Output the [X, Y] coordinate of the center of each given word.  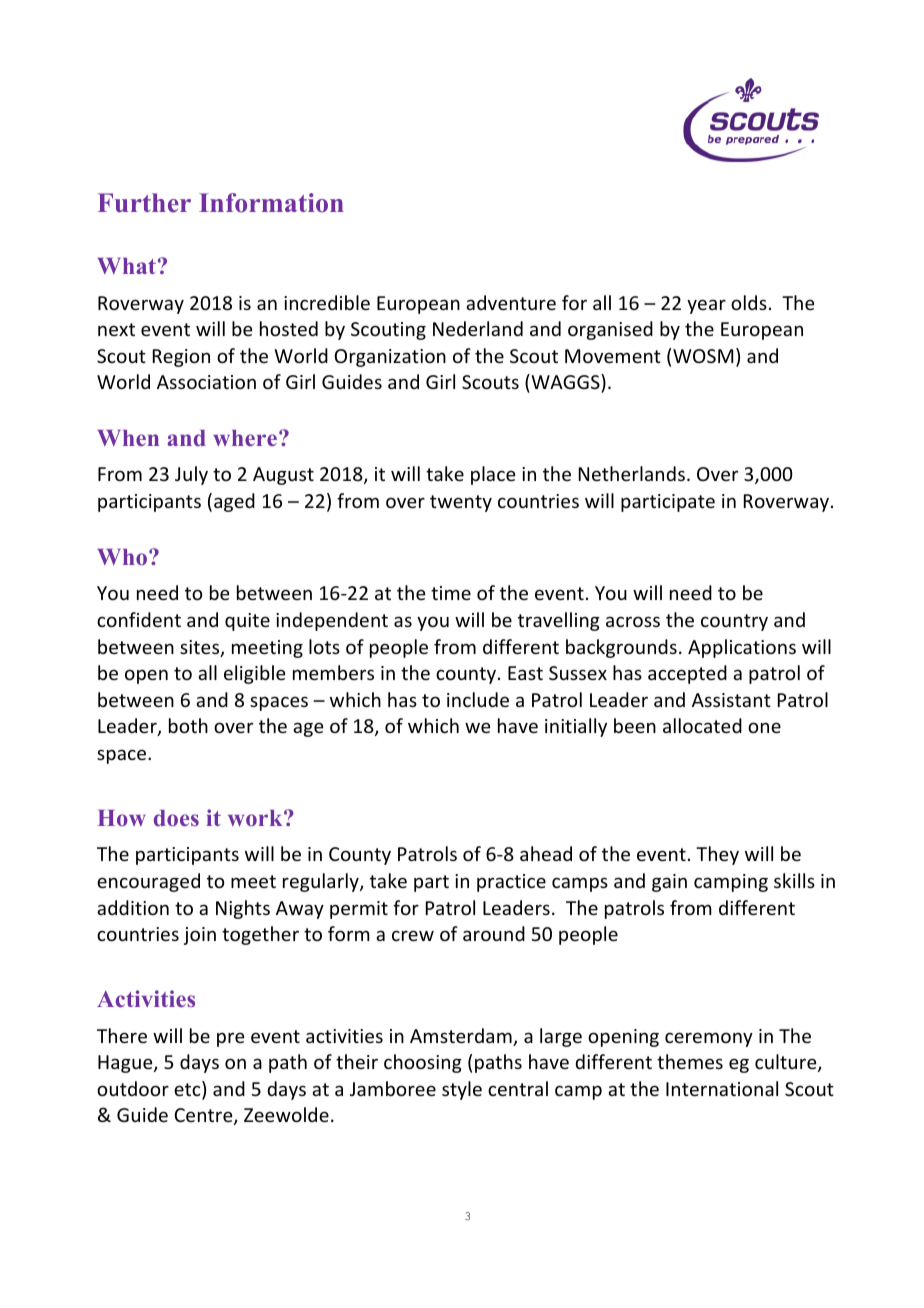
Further [144, 203]
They [717, 855]
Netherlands [632, 473]
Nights [243, 909]
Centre [204, 1116]
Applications [742, 648]
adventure [511, 302]
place [493, 475]
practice [511, 883]
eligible [254, 674]
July [191, 475]
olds [749, 302]
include [478, 699]
